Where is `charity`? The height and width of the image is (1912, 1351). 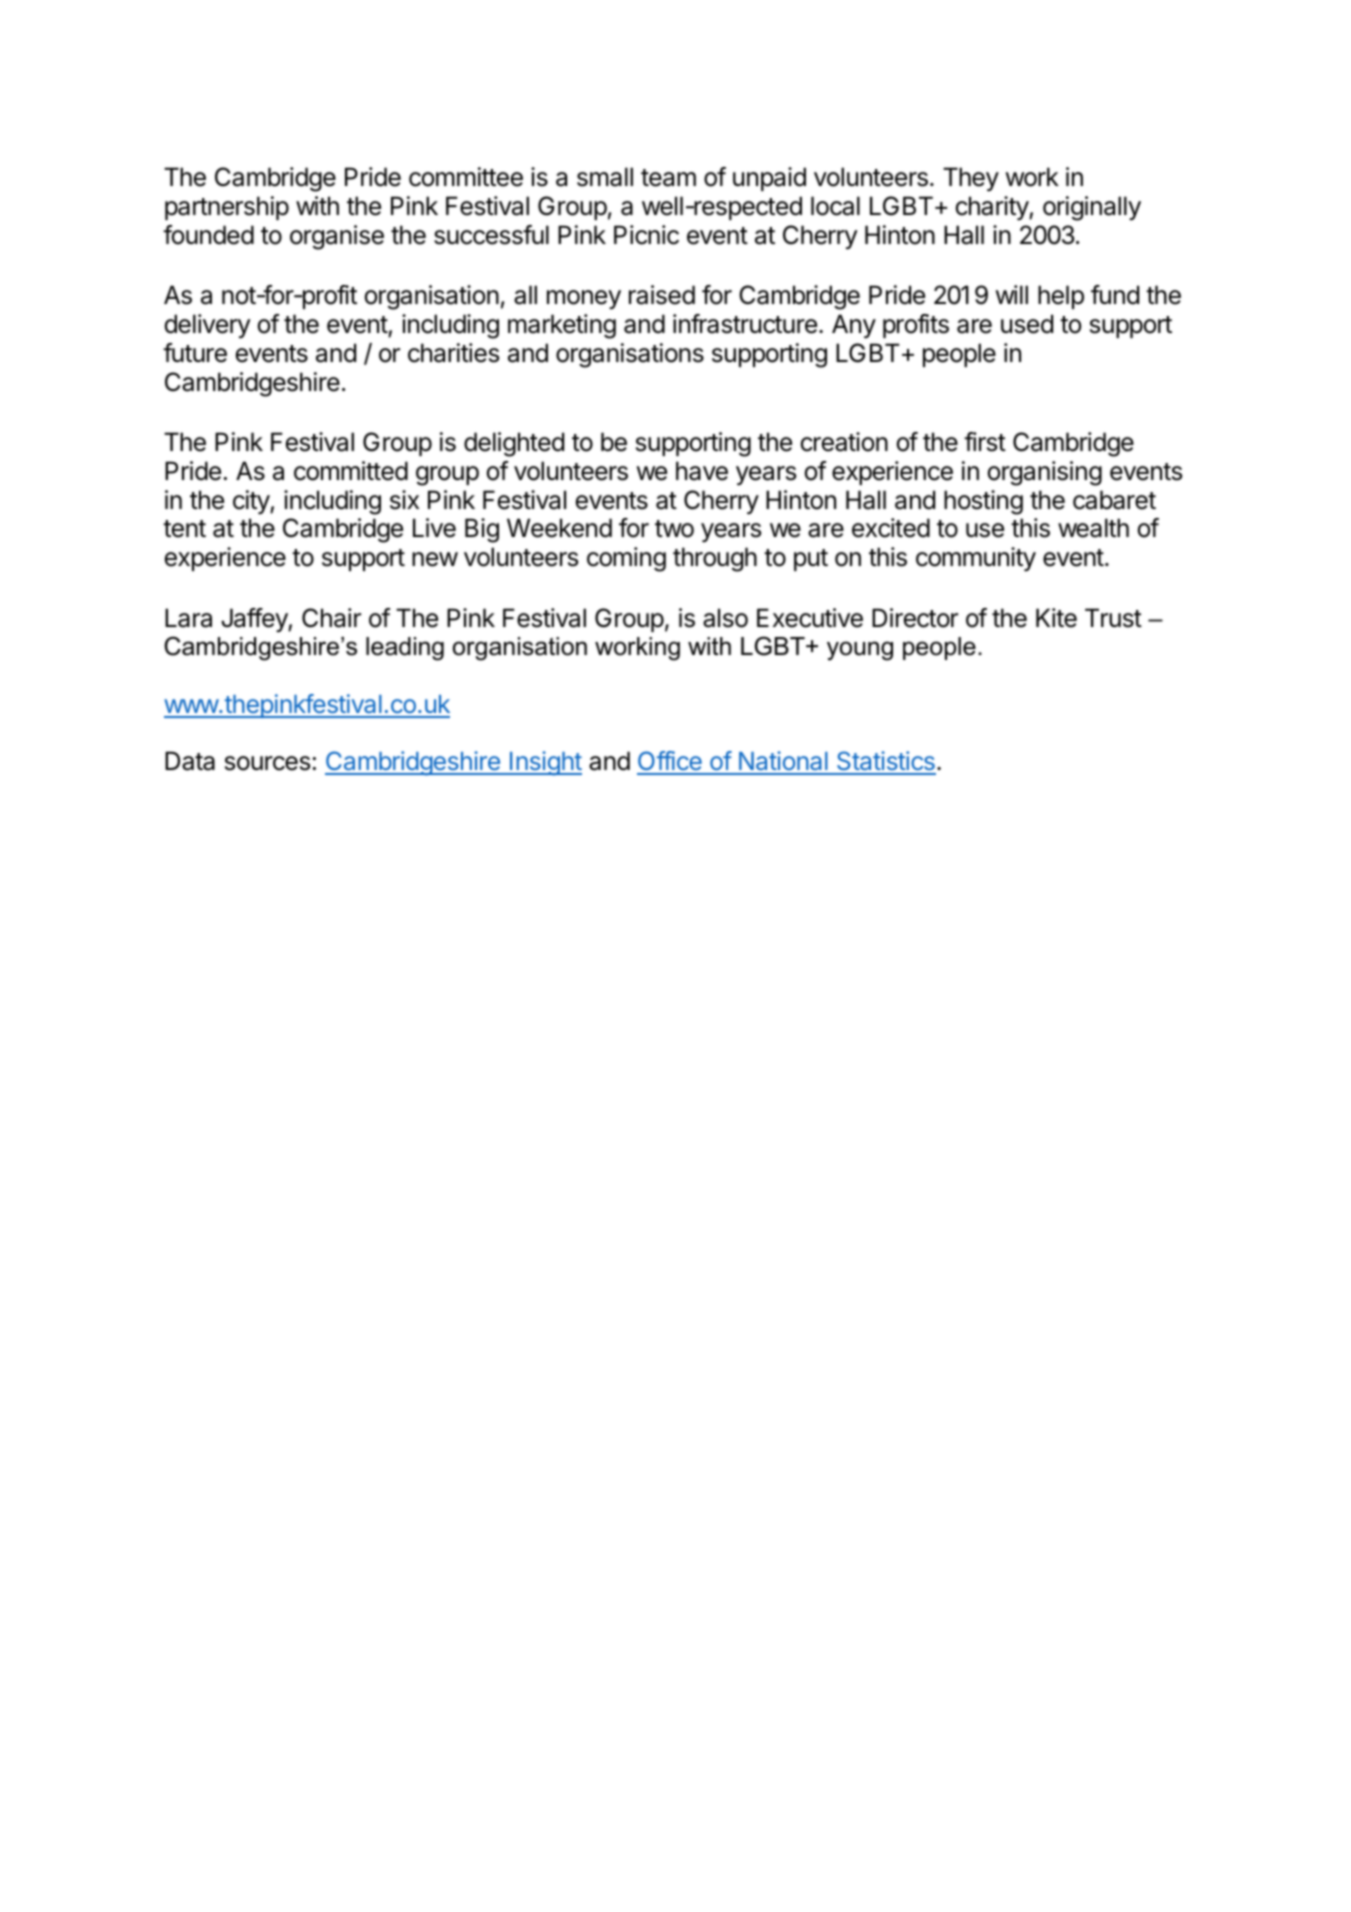 charity is located at coordinates (993, 208).
